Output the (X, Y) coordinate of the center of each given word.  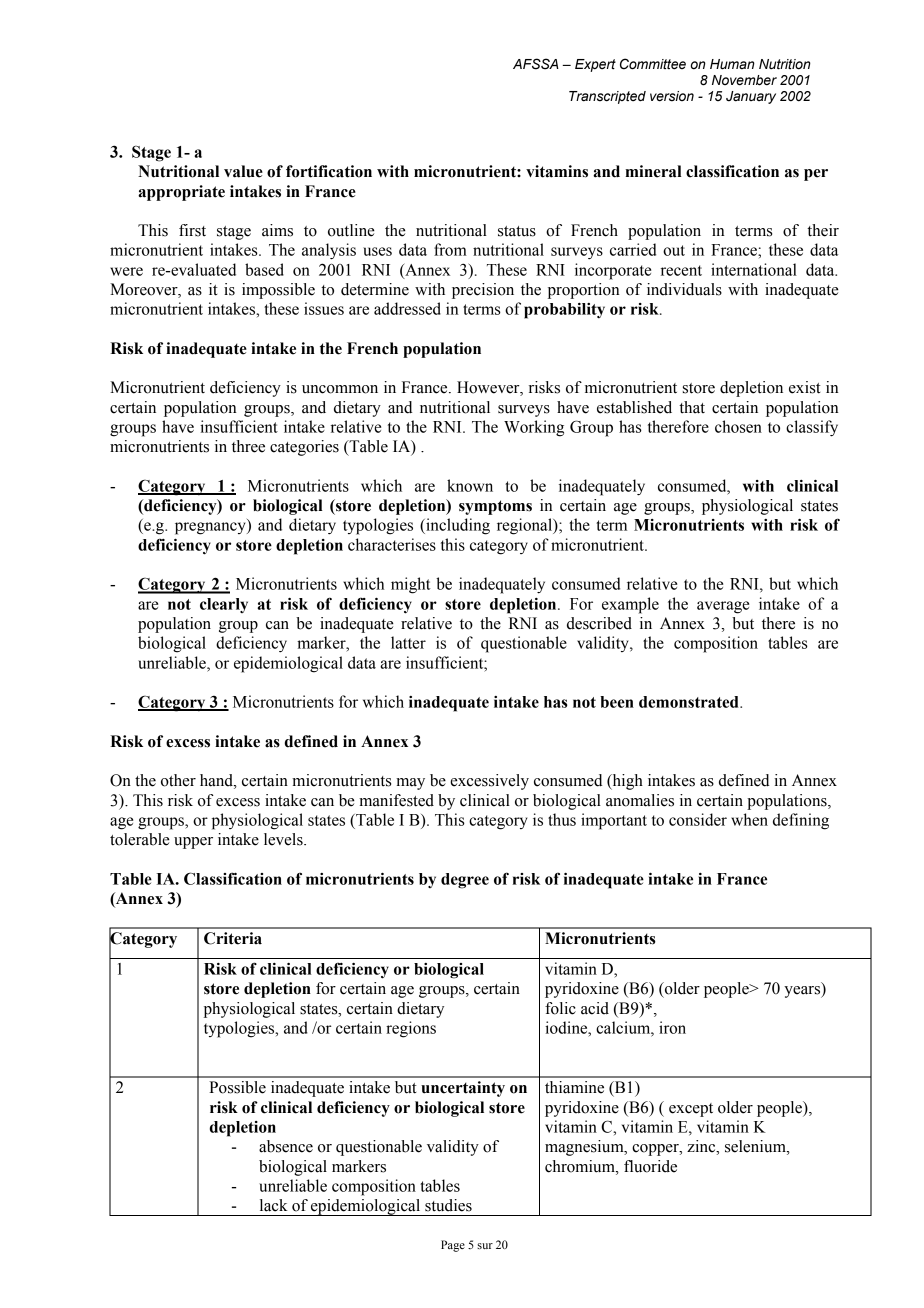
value (243, 171)
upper (193, 843)
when (749, 819)
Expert (595, 65)
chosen (738, 426)
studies (448, 1205)
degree (465, 881)
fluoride (650, 1166)
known (470, 485)
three (248, 446)
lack (274, 1205)
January (751, 97)
